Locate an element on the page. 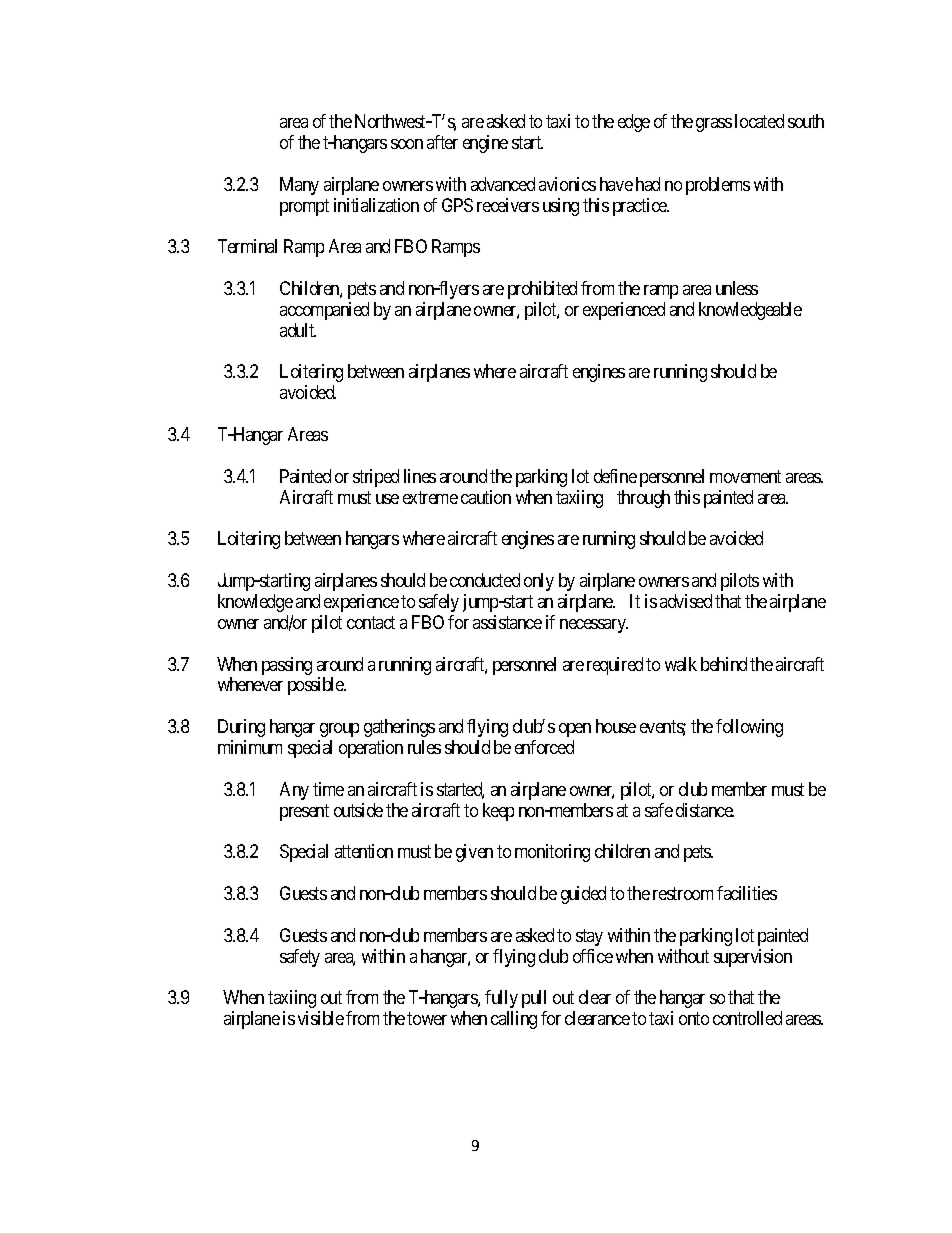 The width and height of the image is (952, 1233). contact is located at coordinates (371, 622).
